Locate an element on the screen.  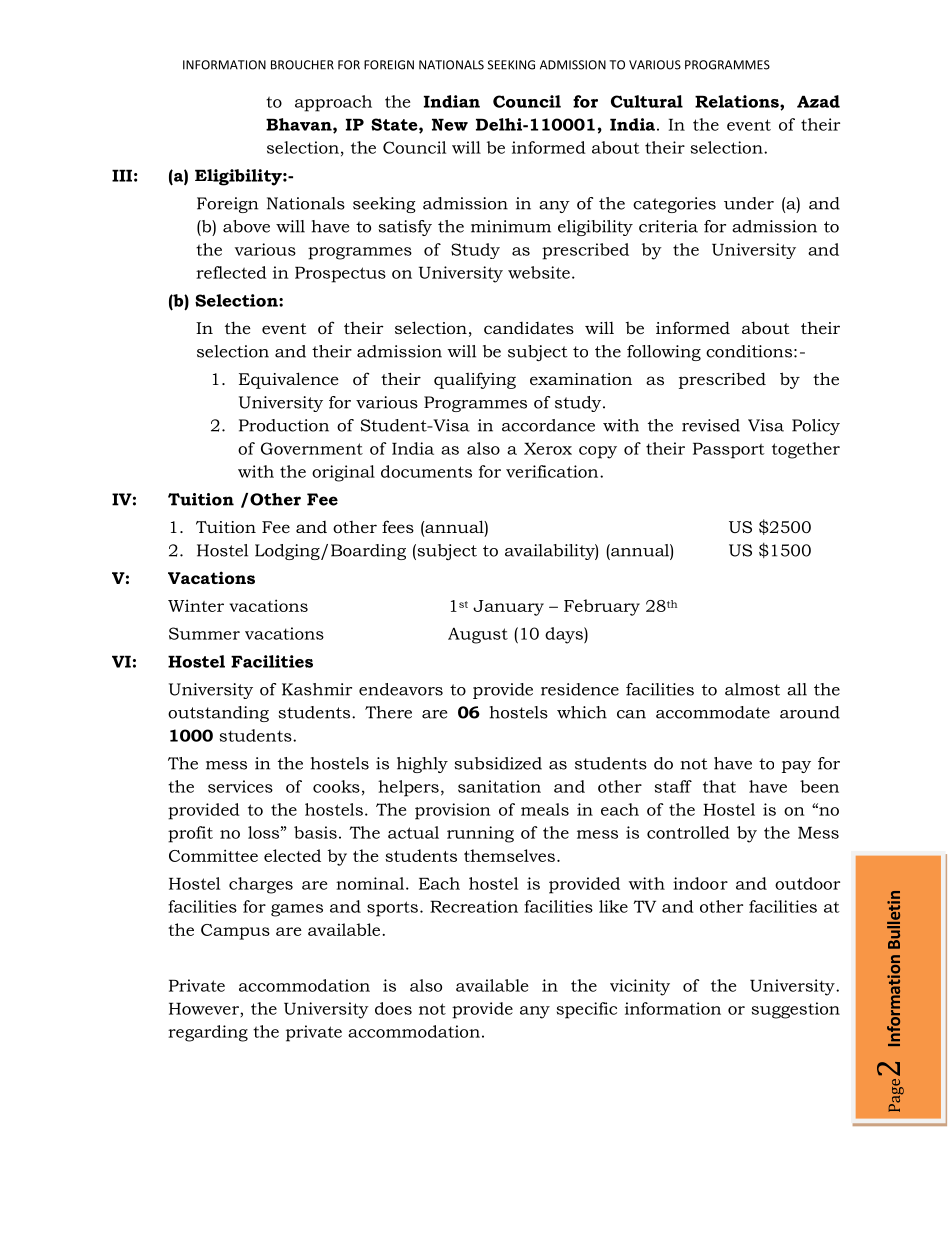
February is located at coordinates (602, 607).
